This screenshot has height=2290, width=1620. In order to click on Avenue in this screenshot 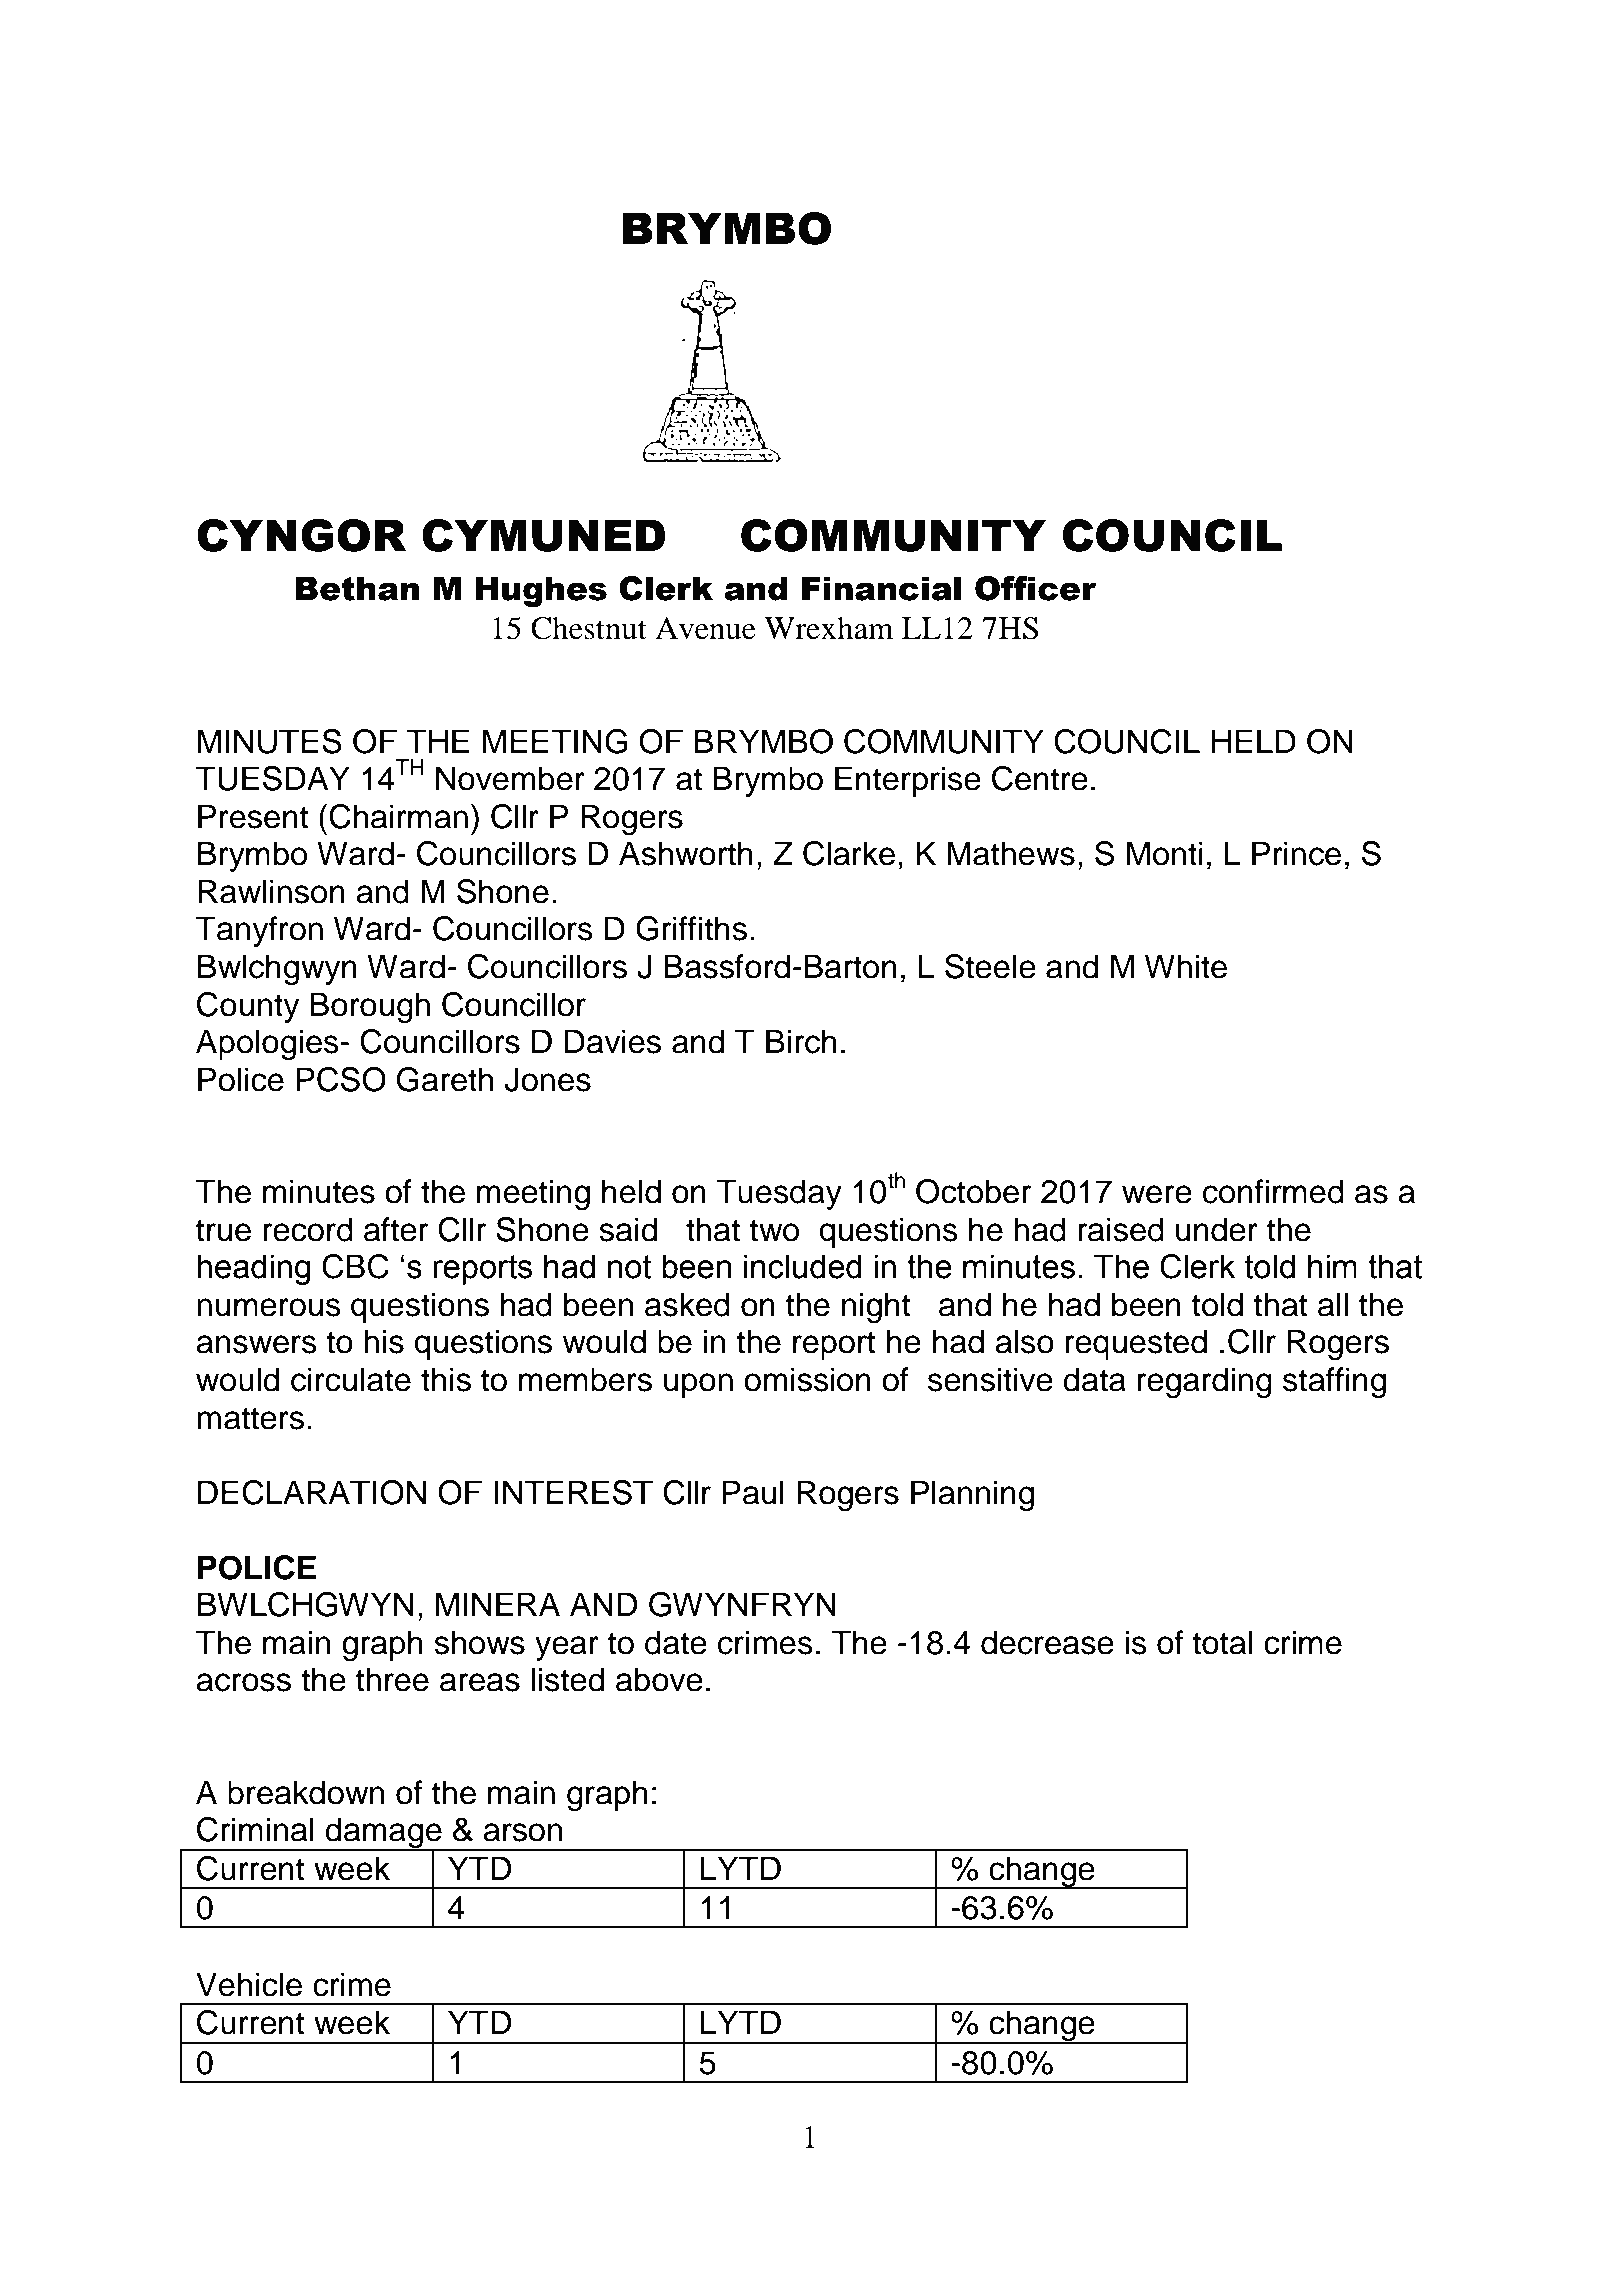, I will do `click(705, 628)`.
